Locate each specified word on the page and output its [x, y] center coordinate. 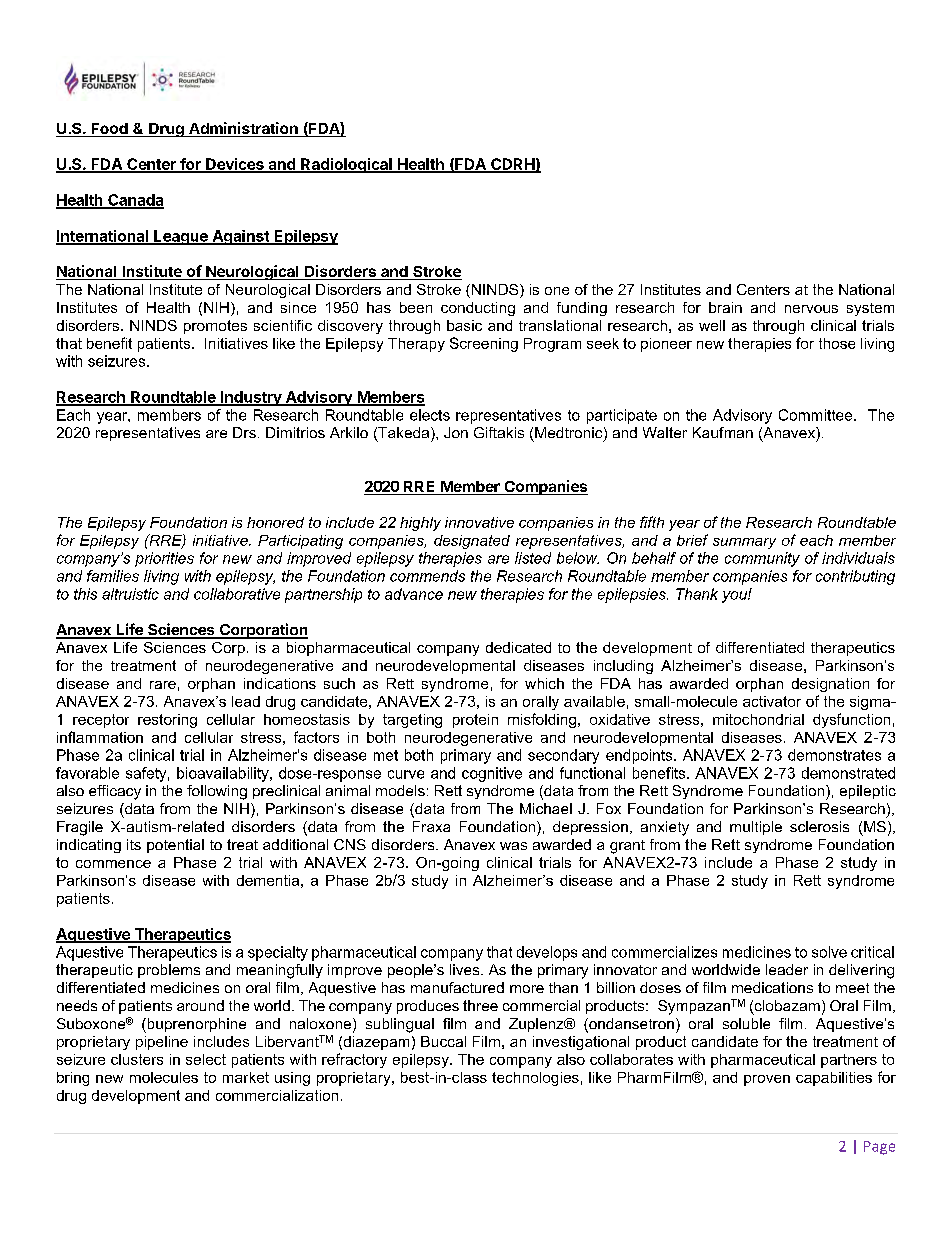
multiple [756, 828]
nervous [811, 309]
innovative [479, 522]
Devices [235, 165]
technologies [535, 1079]
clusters [137, 1059]
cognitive [492, 774]
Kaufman [723, 432]
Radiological [346, 165]
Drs [244, 432]
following [217, 792]
